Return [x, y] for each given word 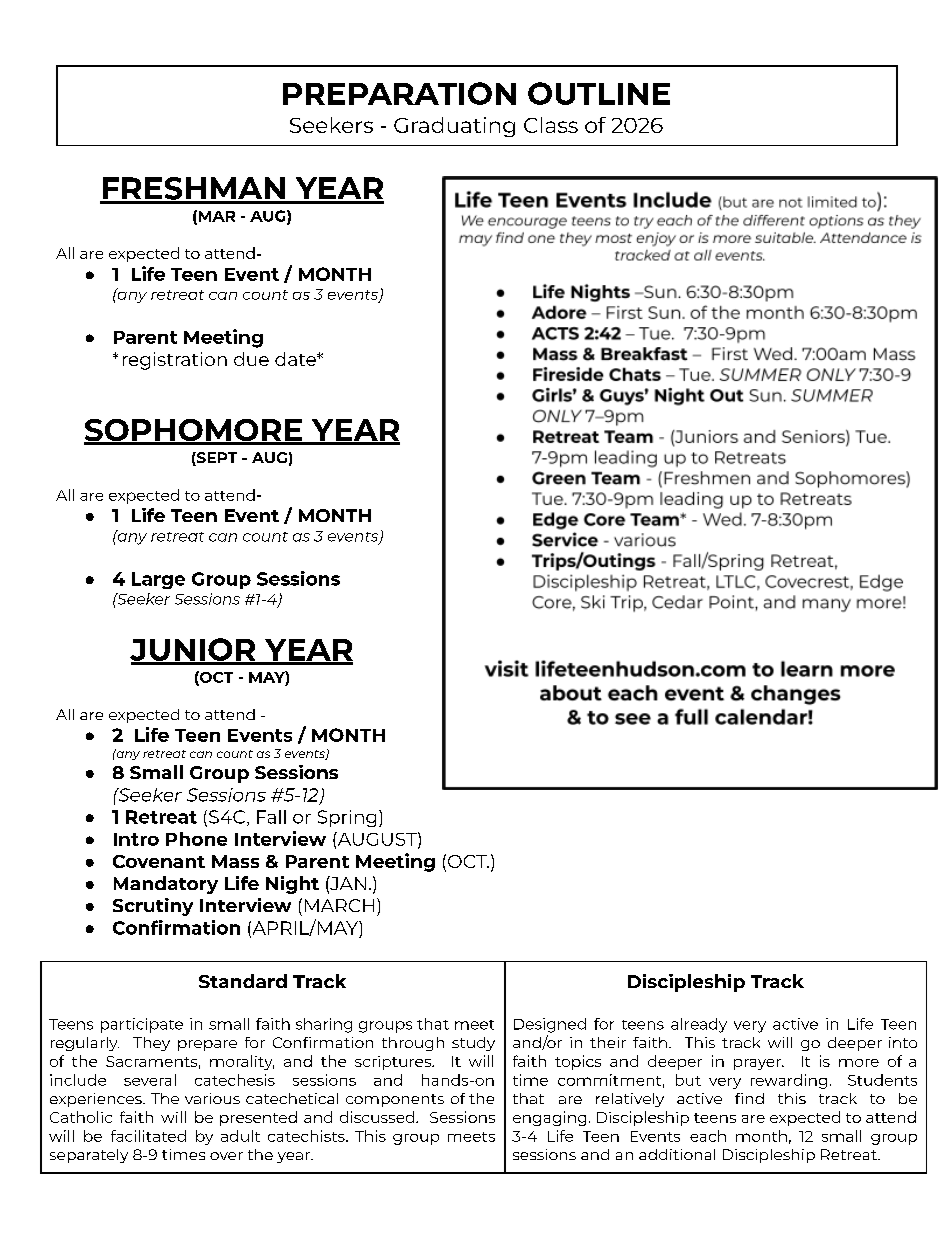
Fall [271, 817]
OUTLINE [599, 93]
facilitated [148, 1136]
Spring [347, 818]
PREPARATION [399, 93]
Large [158, 580]
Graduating [454, 127]
